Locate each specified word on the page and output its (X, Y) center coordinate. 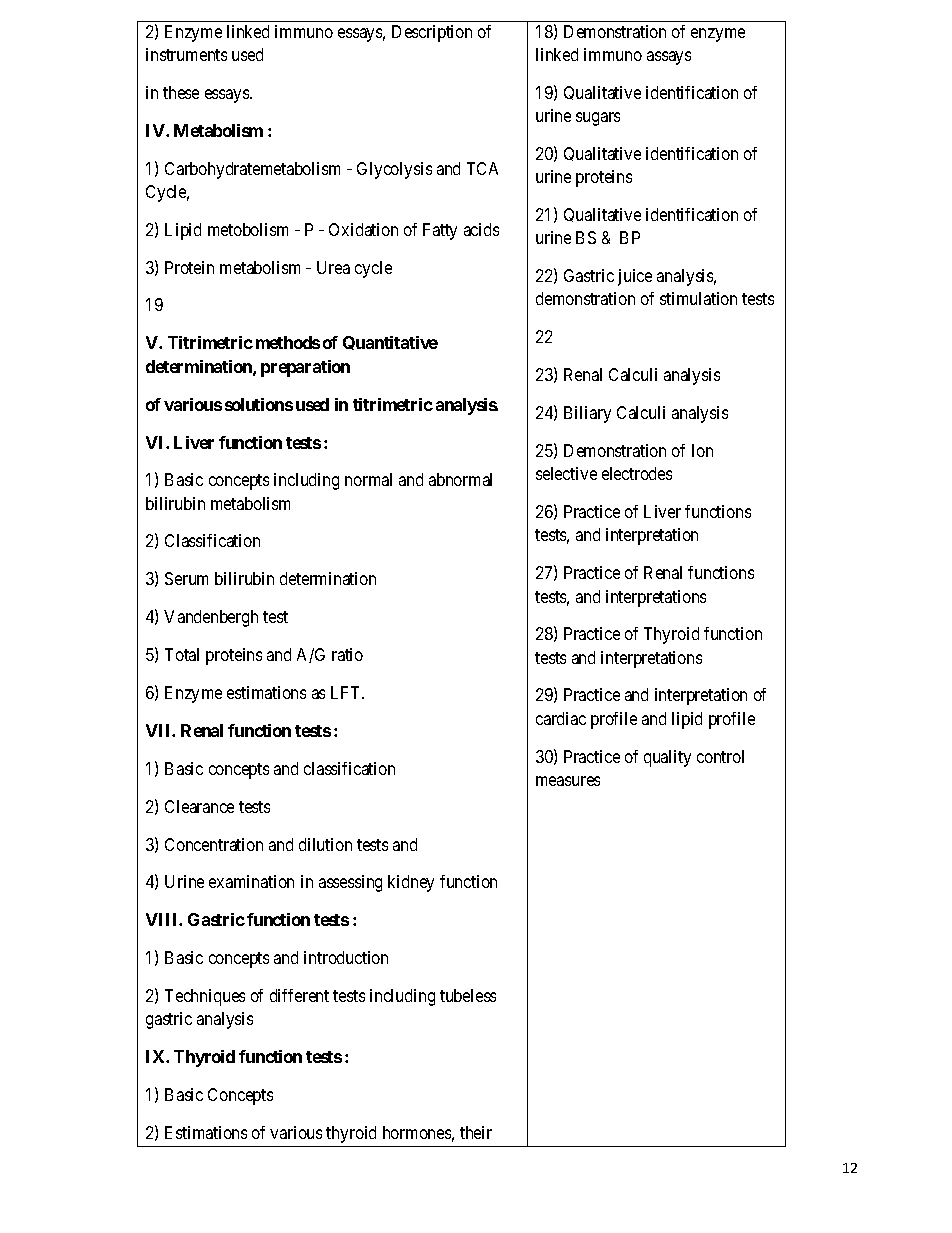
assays (669, 58)
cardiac (561, 718)
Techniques (205, 997)
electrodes (637, 473)
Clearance (199, 806)
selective (566, 473)
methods (288, 342)
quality (667, 758)
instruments (186, 54)
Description (432, 33)
